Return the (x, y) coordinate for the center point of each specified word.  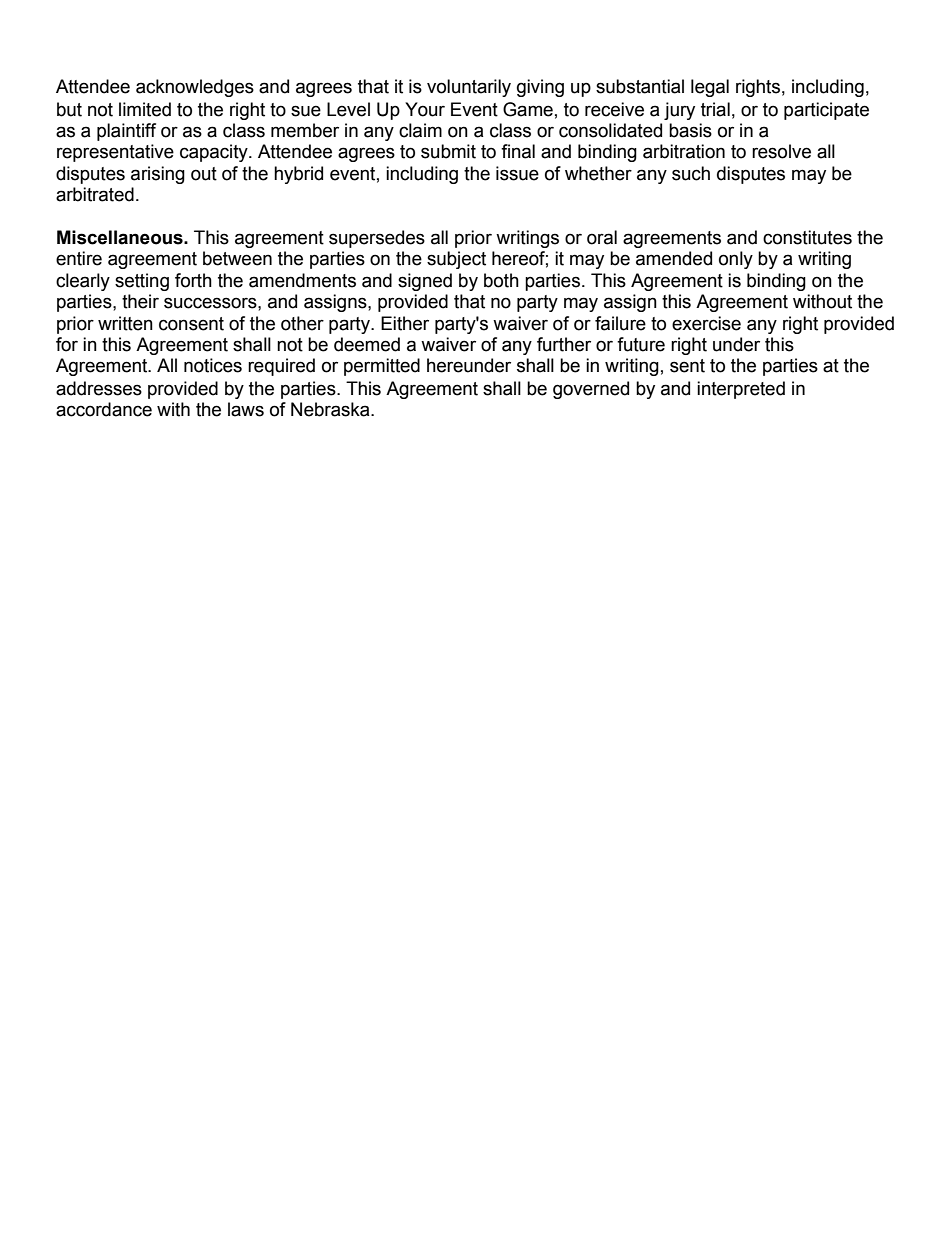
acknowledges (195, 88)
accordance (104, 409)
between (237, 258)
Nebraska (331, 409)
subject (456, 260)
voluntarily (469, 88)
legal (710, 88)
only (736, 260)
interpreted (741, 390)
